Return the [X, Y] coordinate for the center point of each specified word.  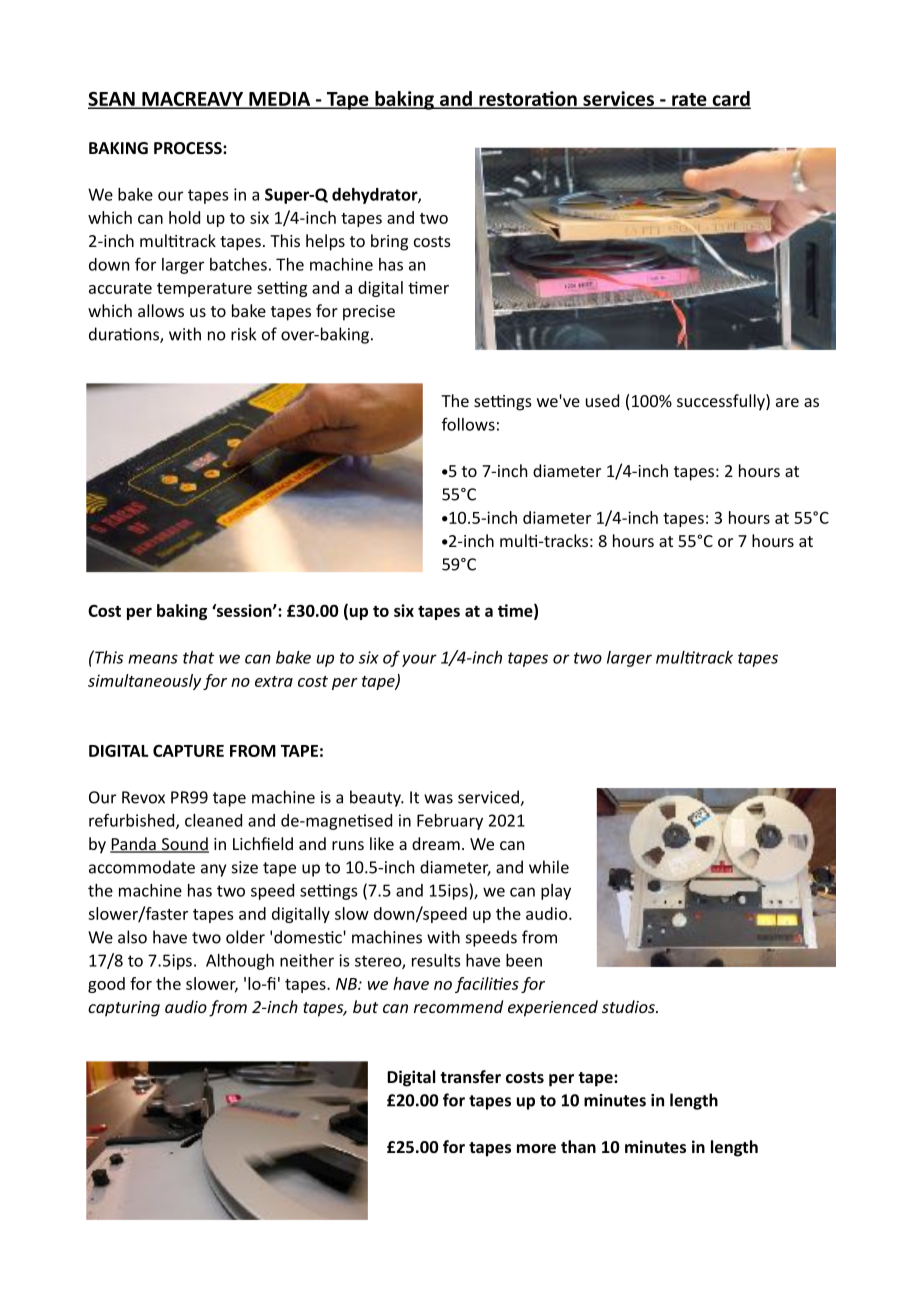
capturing [124, 1009]
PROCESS [189, 148]
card [730, 99]
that [198, 657]
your [419, 660]
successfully [722, 402]
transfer [470, 1076]
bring [389, 242]
